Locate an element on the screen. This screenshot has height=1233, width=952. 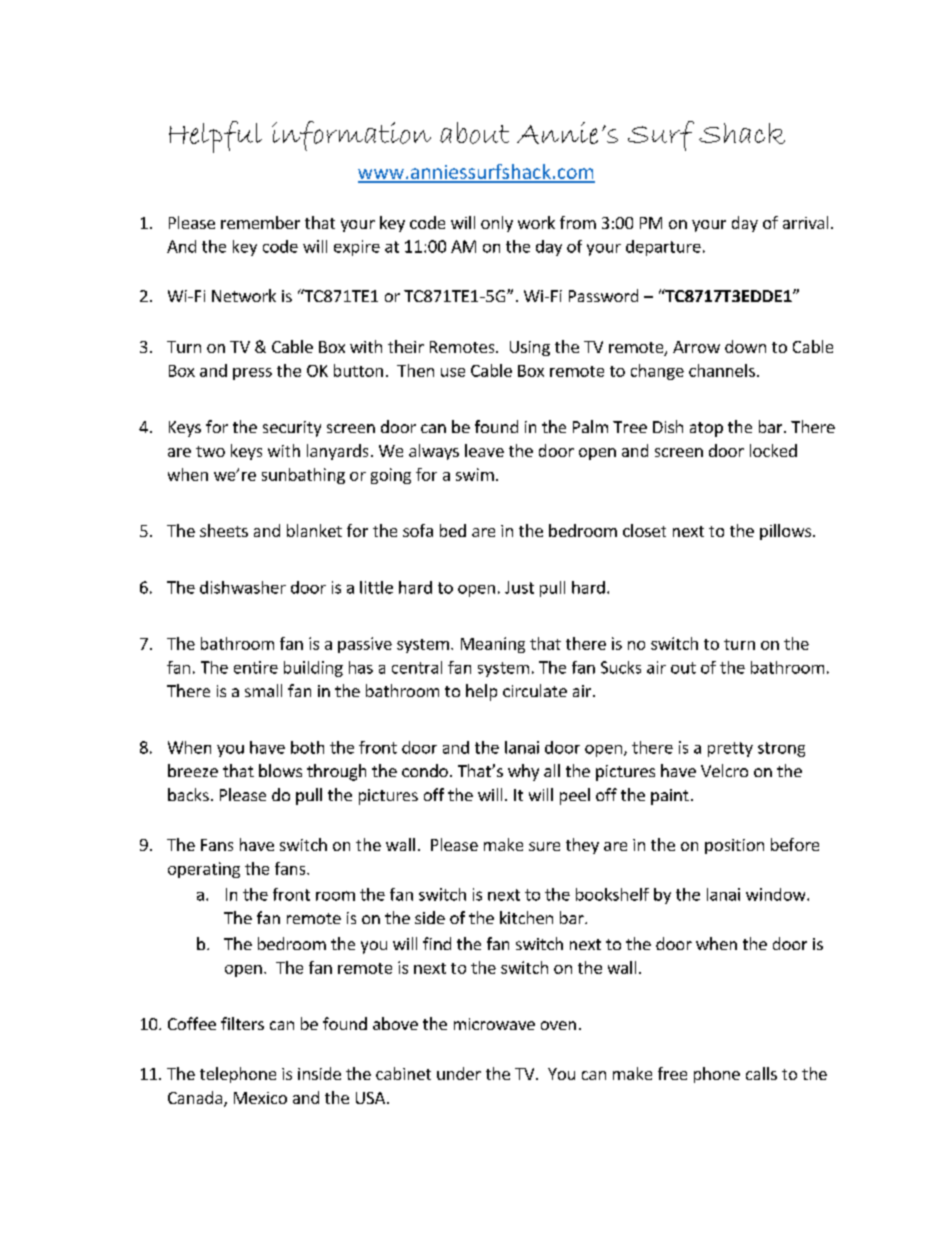
arrival is located at coordinates (805, 222).
